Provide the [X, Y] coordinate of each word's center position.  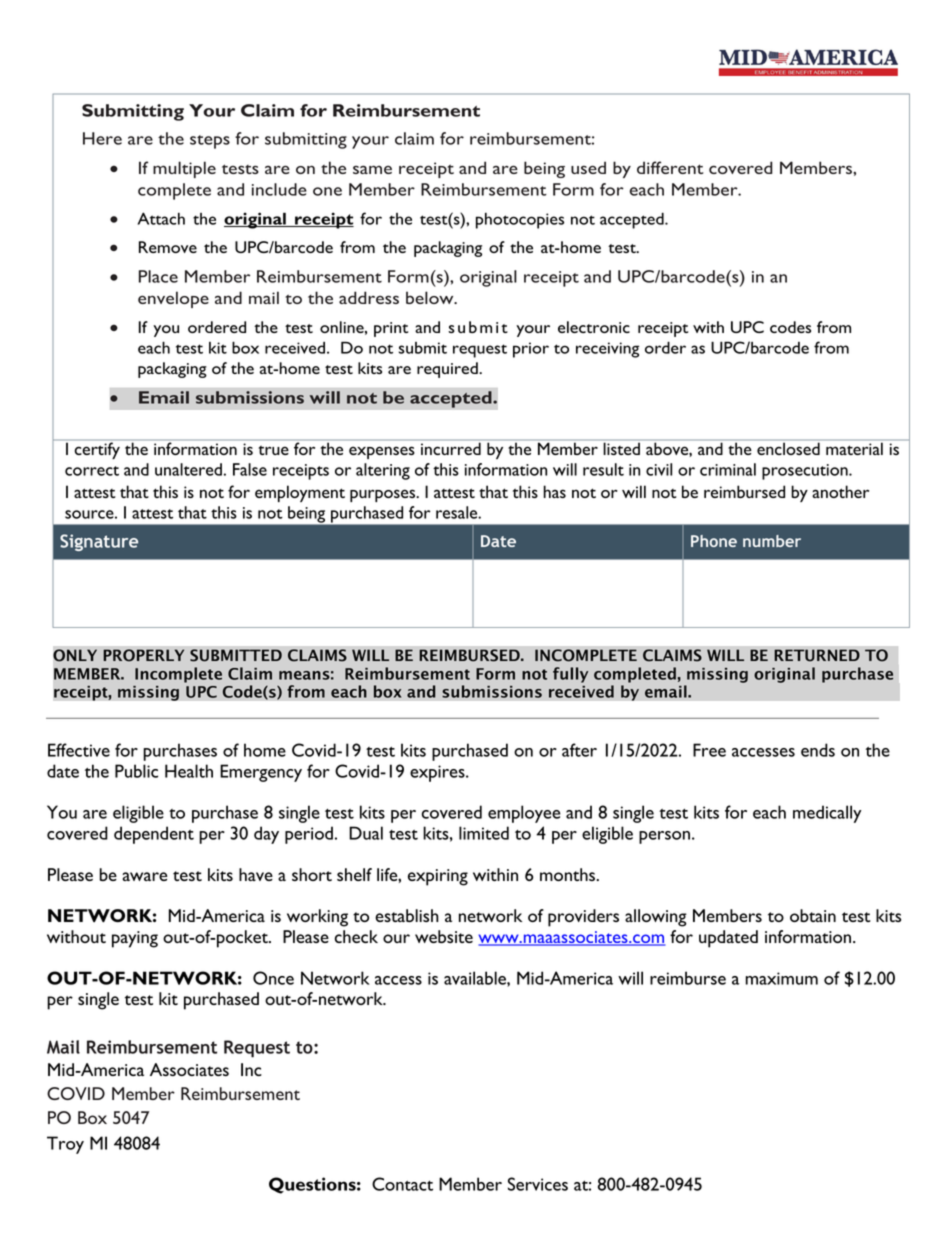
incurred [451, 449]
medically [827, 814]
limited [484, 833]
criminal [728, 469]
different [670, 167]
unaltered [188, 469]
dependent [154, 835]
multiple [184, 169]
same [372, 169]
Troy [65, 1145]
